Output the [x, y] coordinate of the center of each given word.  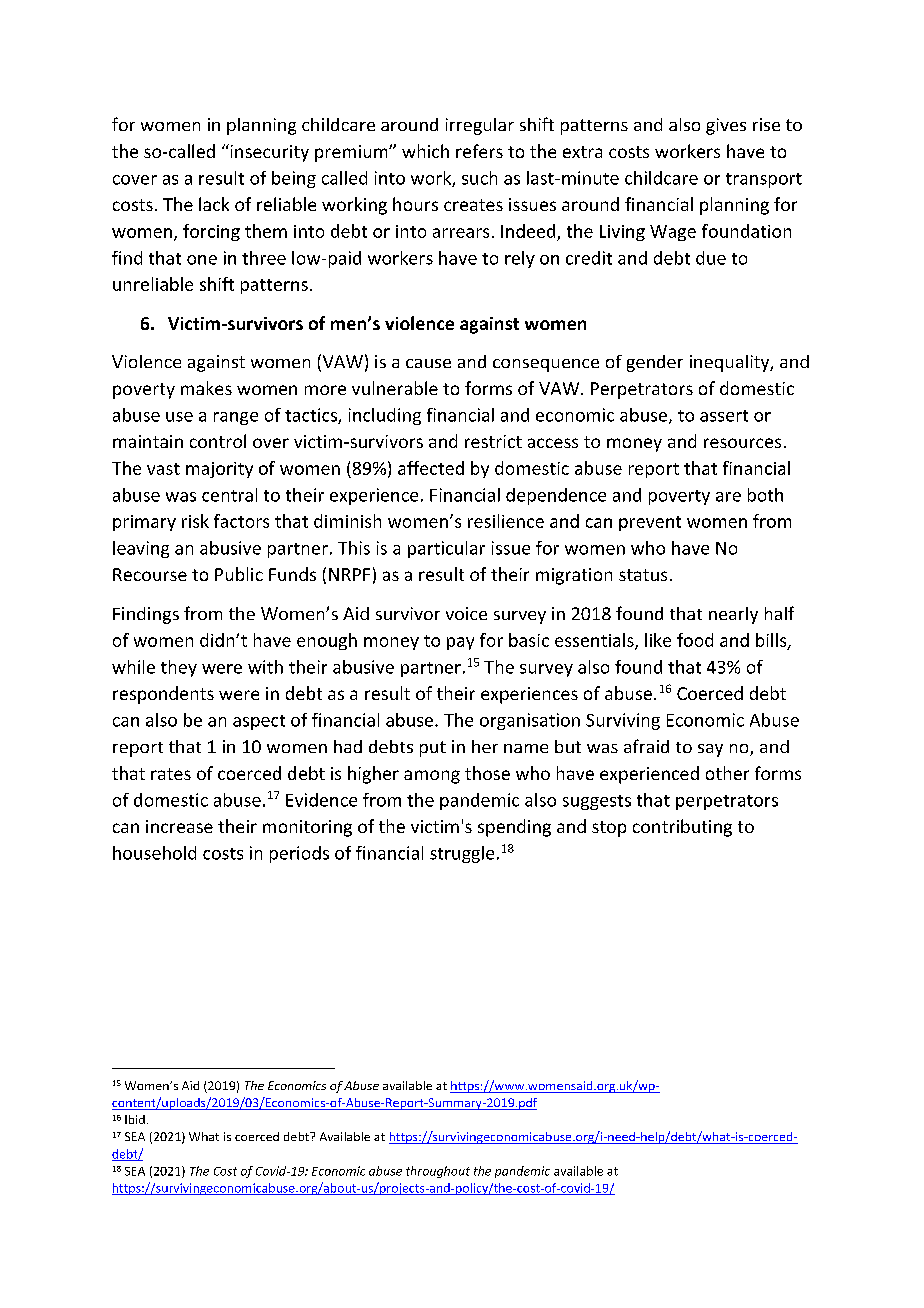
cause [428, 363]
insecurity [268, 153]
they [179, 668]
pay [460, 643]
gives [726, 126]
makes [206, 388]
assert [724, 416]
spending [514, 828]
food [695, 640]
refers [479, 151]
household [154, 853]
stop [609, 829]
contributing [682, 828]
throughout [438, 1172]
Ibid [135, 1119]
